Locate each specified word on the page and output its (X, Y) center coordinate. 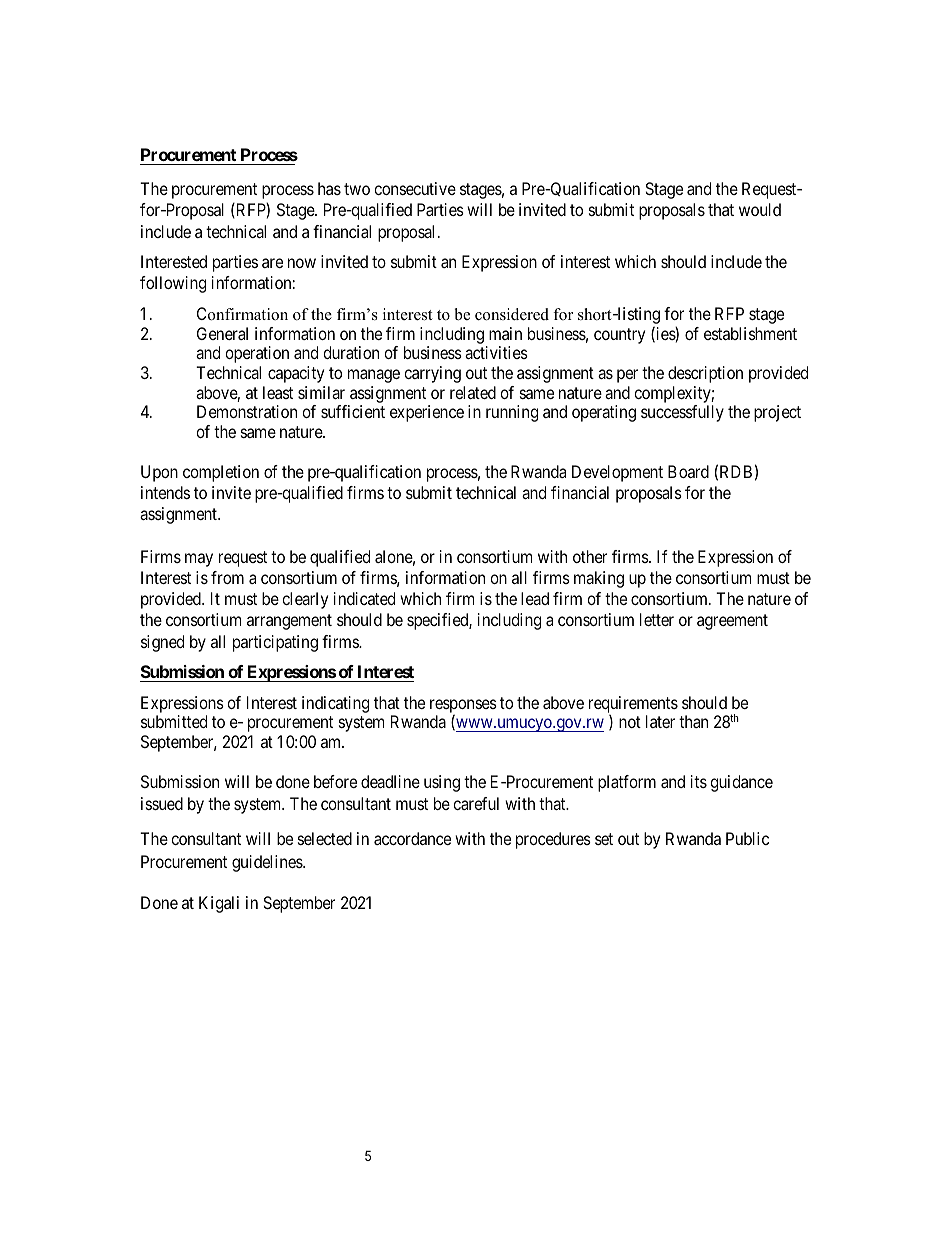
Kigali (219, 904)
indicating (335, 704)
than (693, 721)
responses (463, 707)
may (199, 560)
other (590, 556)
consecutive (415, 188)
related (473, 392)
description (705, 374)
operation (257, 354)
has (329, 188)
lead (535, 598)
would (760, 209)
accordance (412, 838)
